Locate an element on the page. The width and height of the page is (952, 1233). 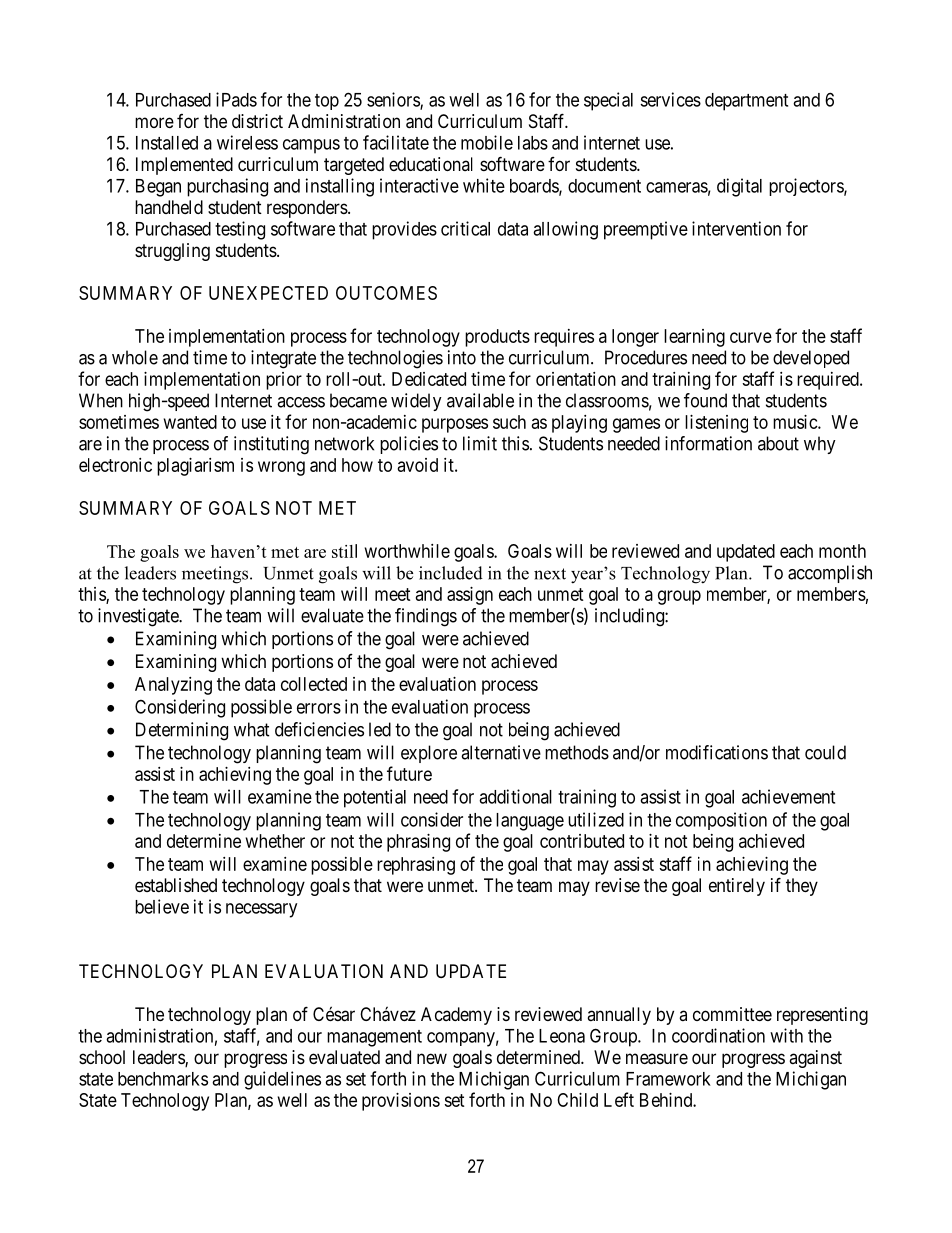
benchmarks is located at coordinates (163, 1079).
